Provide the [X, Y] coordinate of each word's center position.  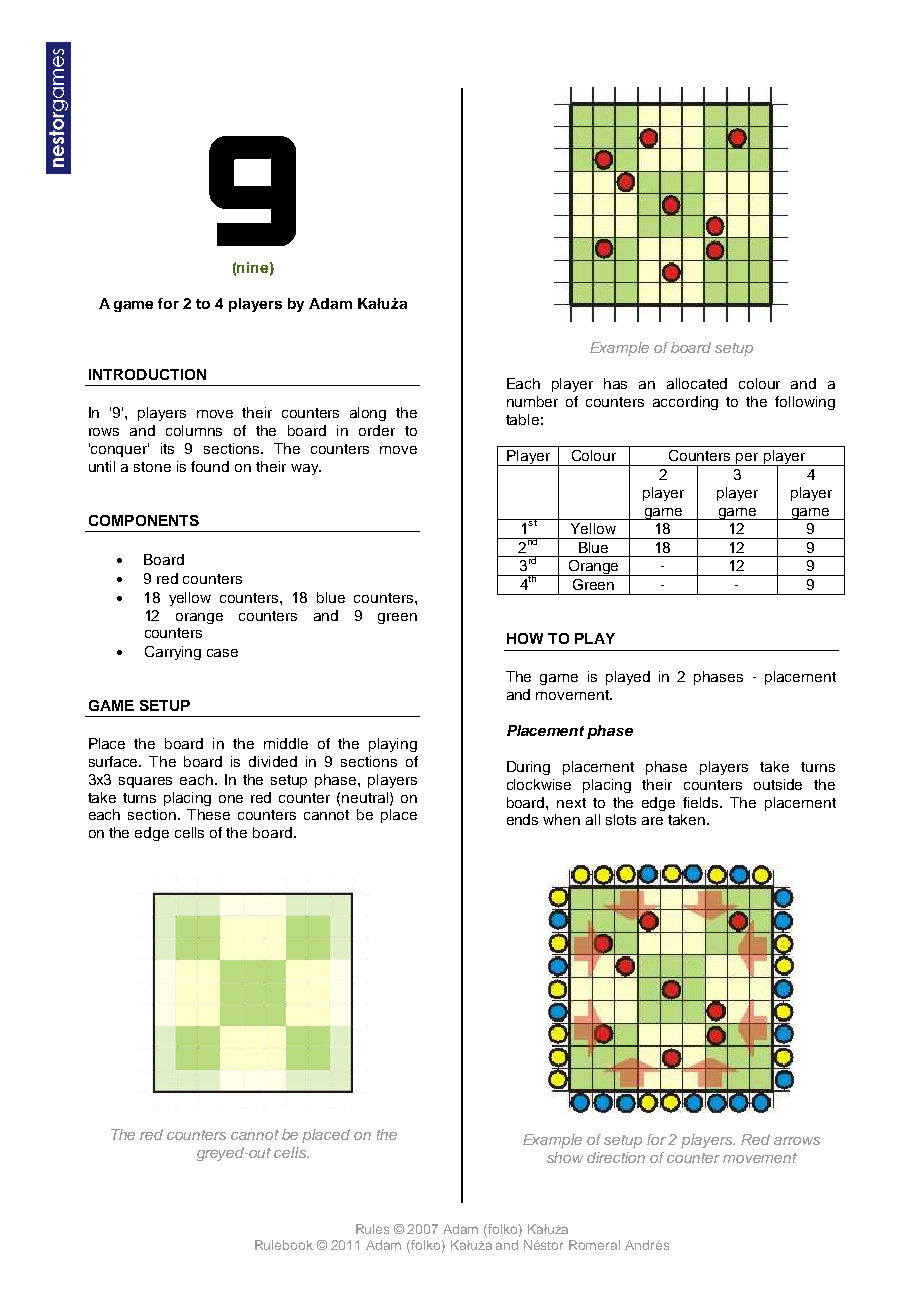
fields [702, 802]
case [222, 653]
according [685, 403]
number [532, 401]
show [565, 1157]
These [208, 814]
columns [194, 430]
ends [522, 819]
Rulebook [284, 1245]
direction [616, 1157]
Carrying [173, 653]
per [748, 459]
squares [145, 782]
